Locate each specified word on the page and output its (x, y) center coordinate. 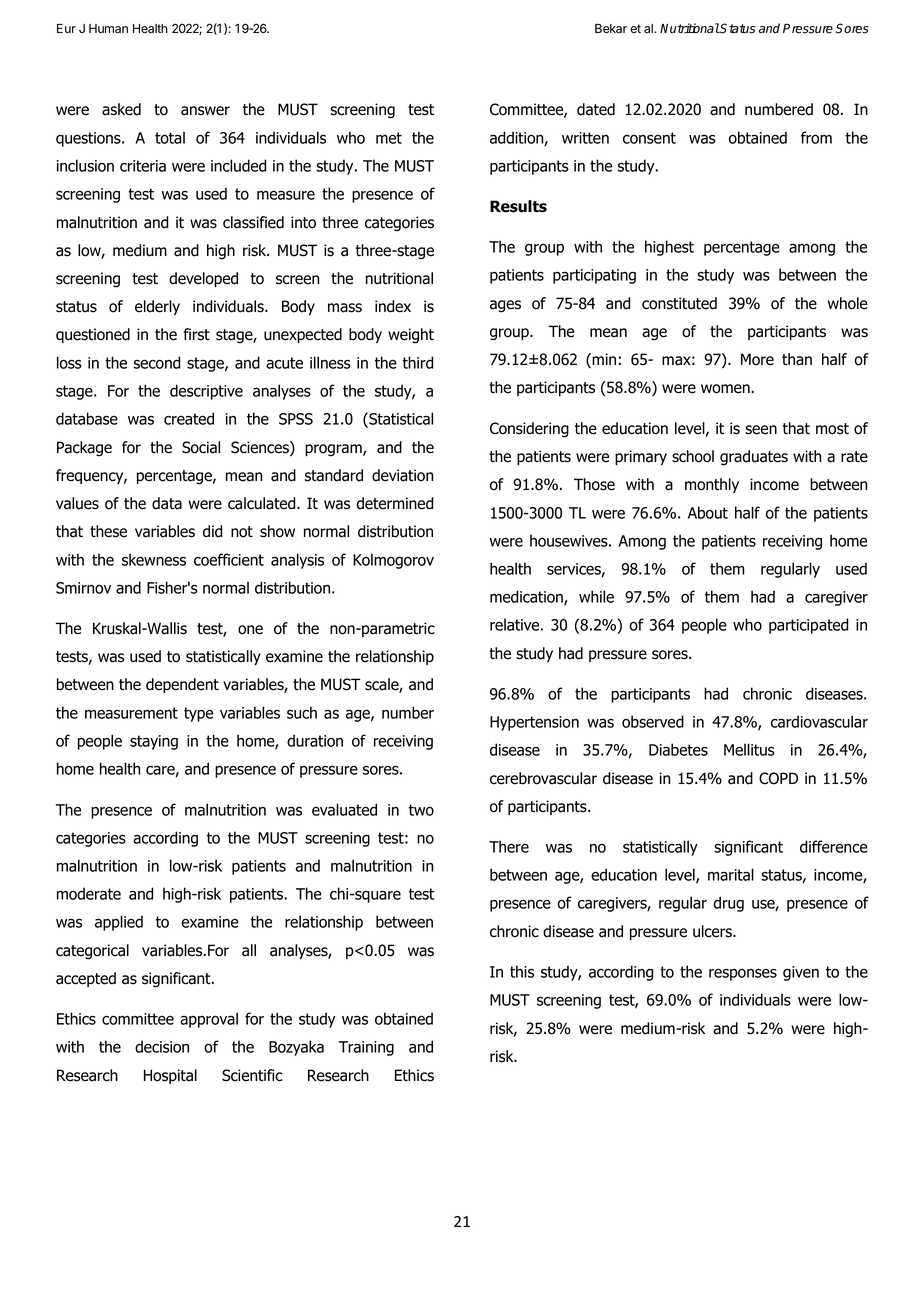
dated (596, 109)
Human (108, 29)
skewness (154, 559)
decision (162, 1046)
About (708, 512)
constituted (679, 303)
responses (743, 974)
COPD (778, 778)
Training (366, 1048)
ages (505, 306)
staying (154, 742)
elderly (157, 307)
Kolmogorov (393, 561)
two (421, 810)
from (816, 137)
